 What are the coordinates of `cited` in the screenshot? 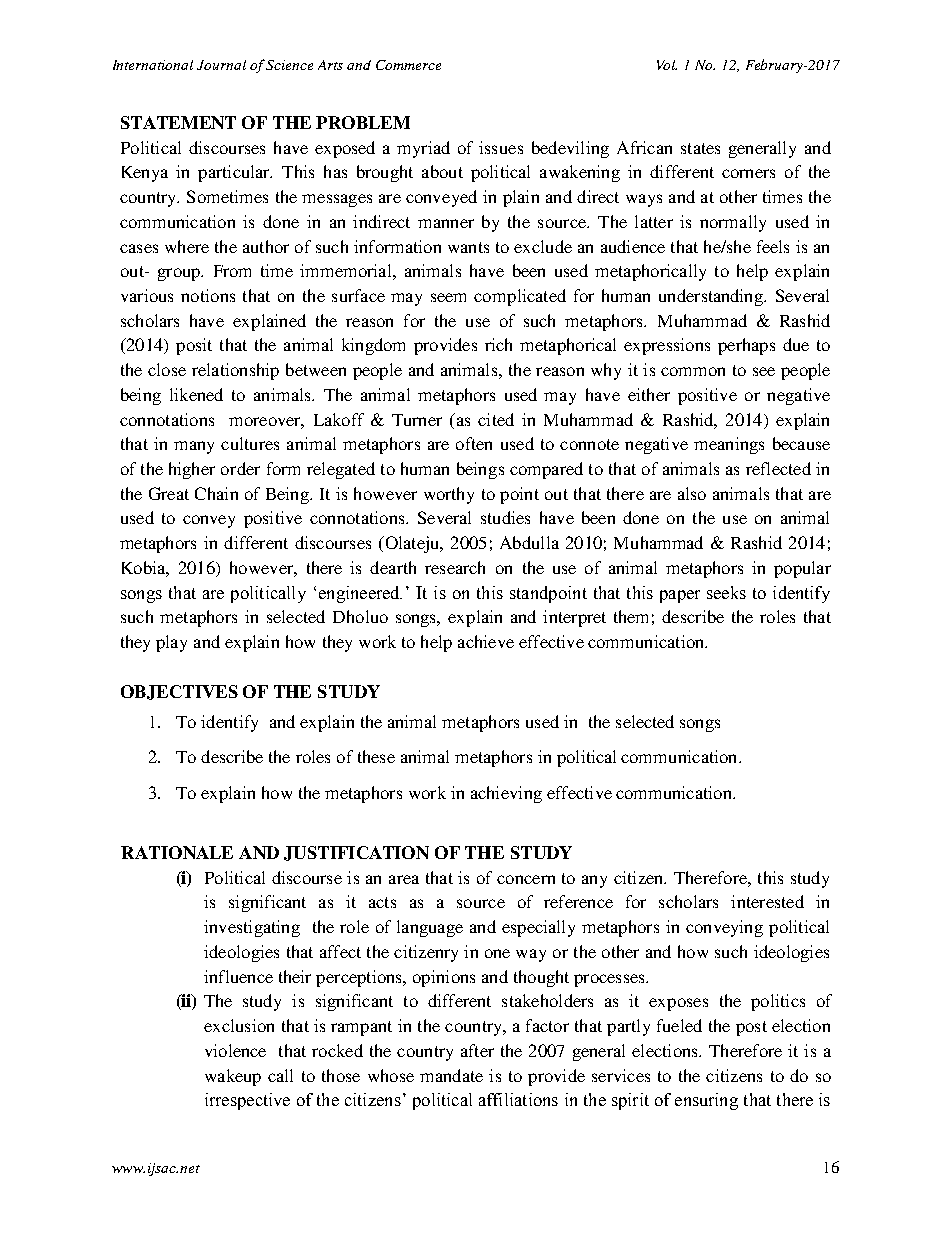 It's located at (496, 419).
